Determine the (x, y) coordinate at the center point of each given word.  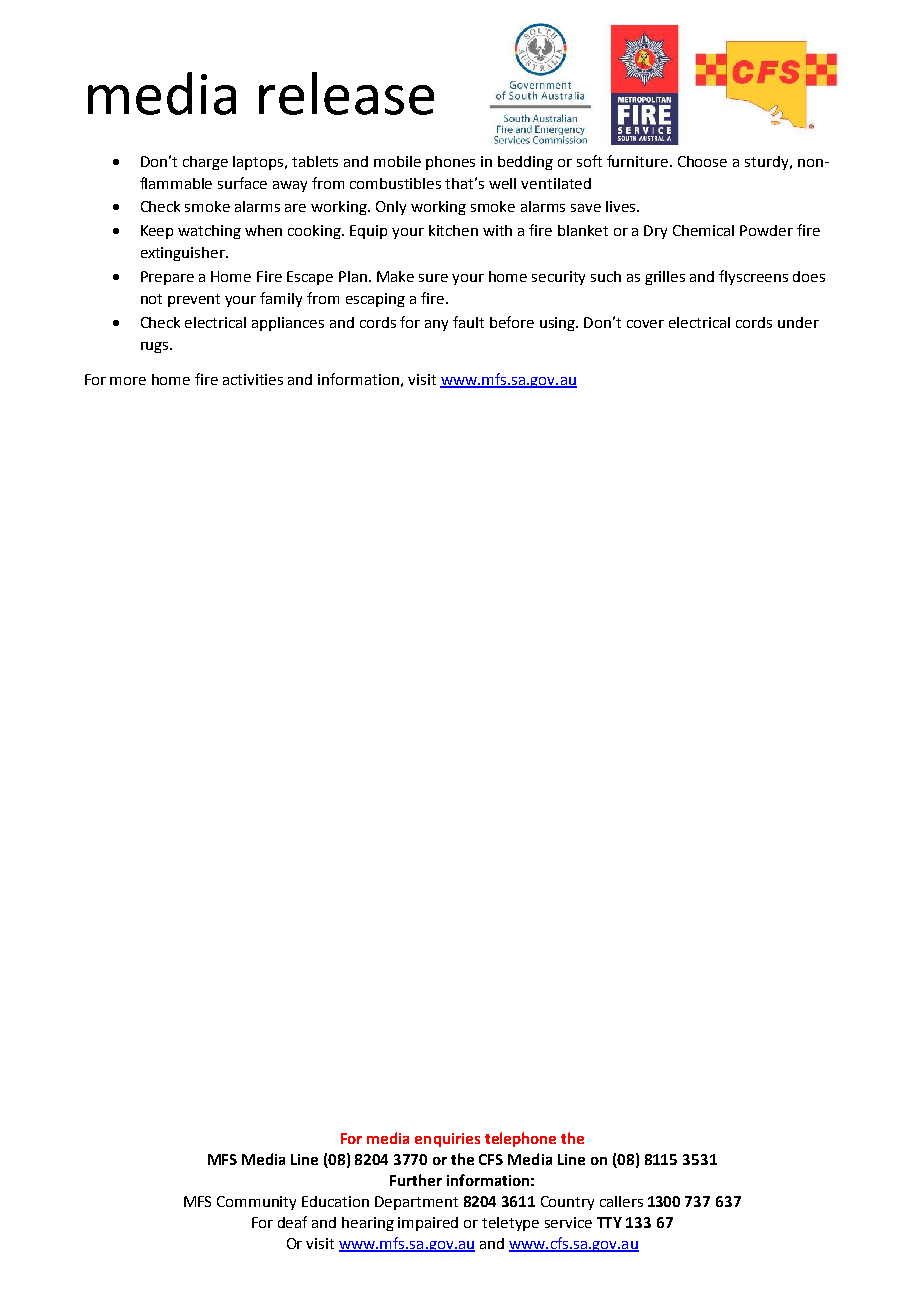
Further (416, 1180)
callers (621, 1201)
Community (256, 1203)
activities (253, 379)
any (436, 325)
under (798, 322)
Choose (702, 161)
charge (205, 163)
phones (450, 163)
